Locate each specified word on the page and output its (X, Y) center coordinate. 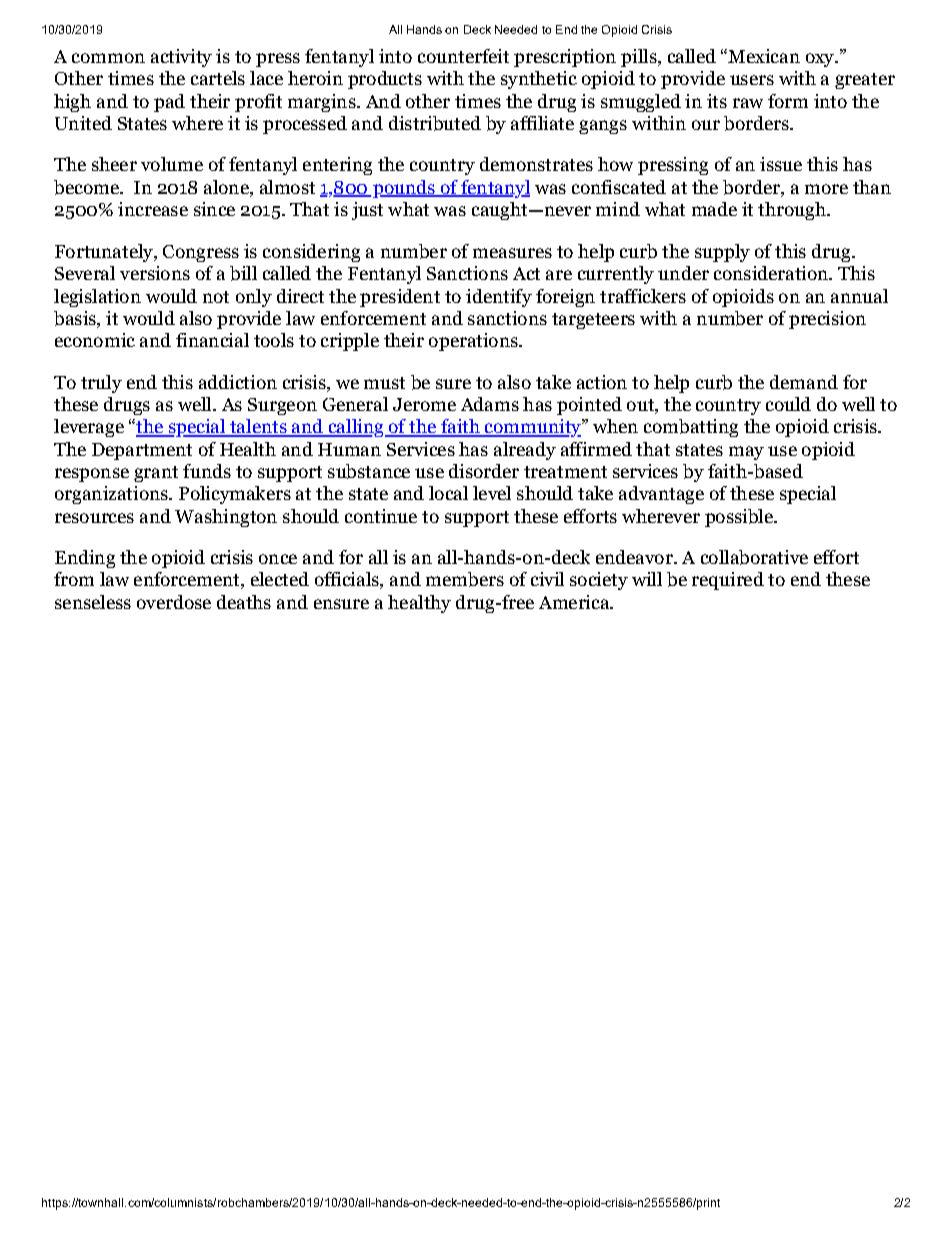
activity (181, 58)
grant (156, 474)
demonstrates (536, 164)
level (492, 493)
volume (172, 164)
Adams (490, 404)
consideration (772, 273)
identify (499, 298)
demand (804, 382)
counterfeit (463, 56)
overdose (174, 602)
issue (781, 164)
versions (155, 273)
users (752, 80)
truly (101, 384)
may (746, 453)
